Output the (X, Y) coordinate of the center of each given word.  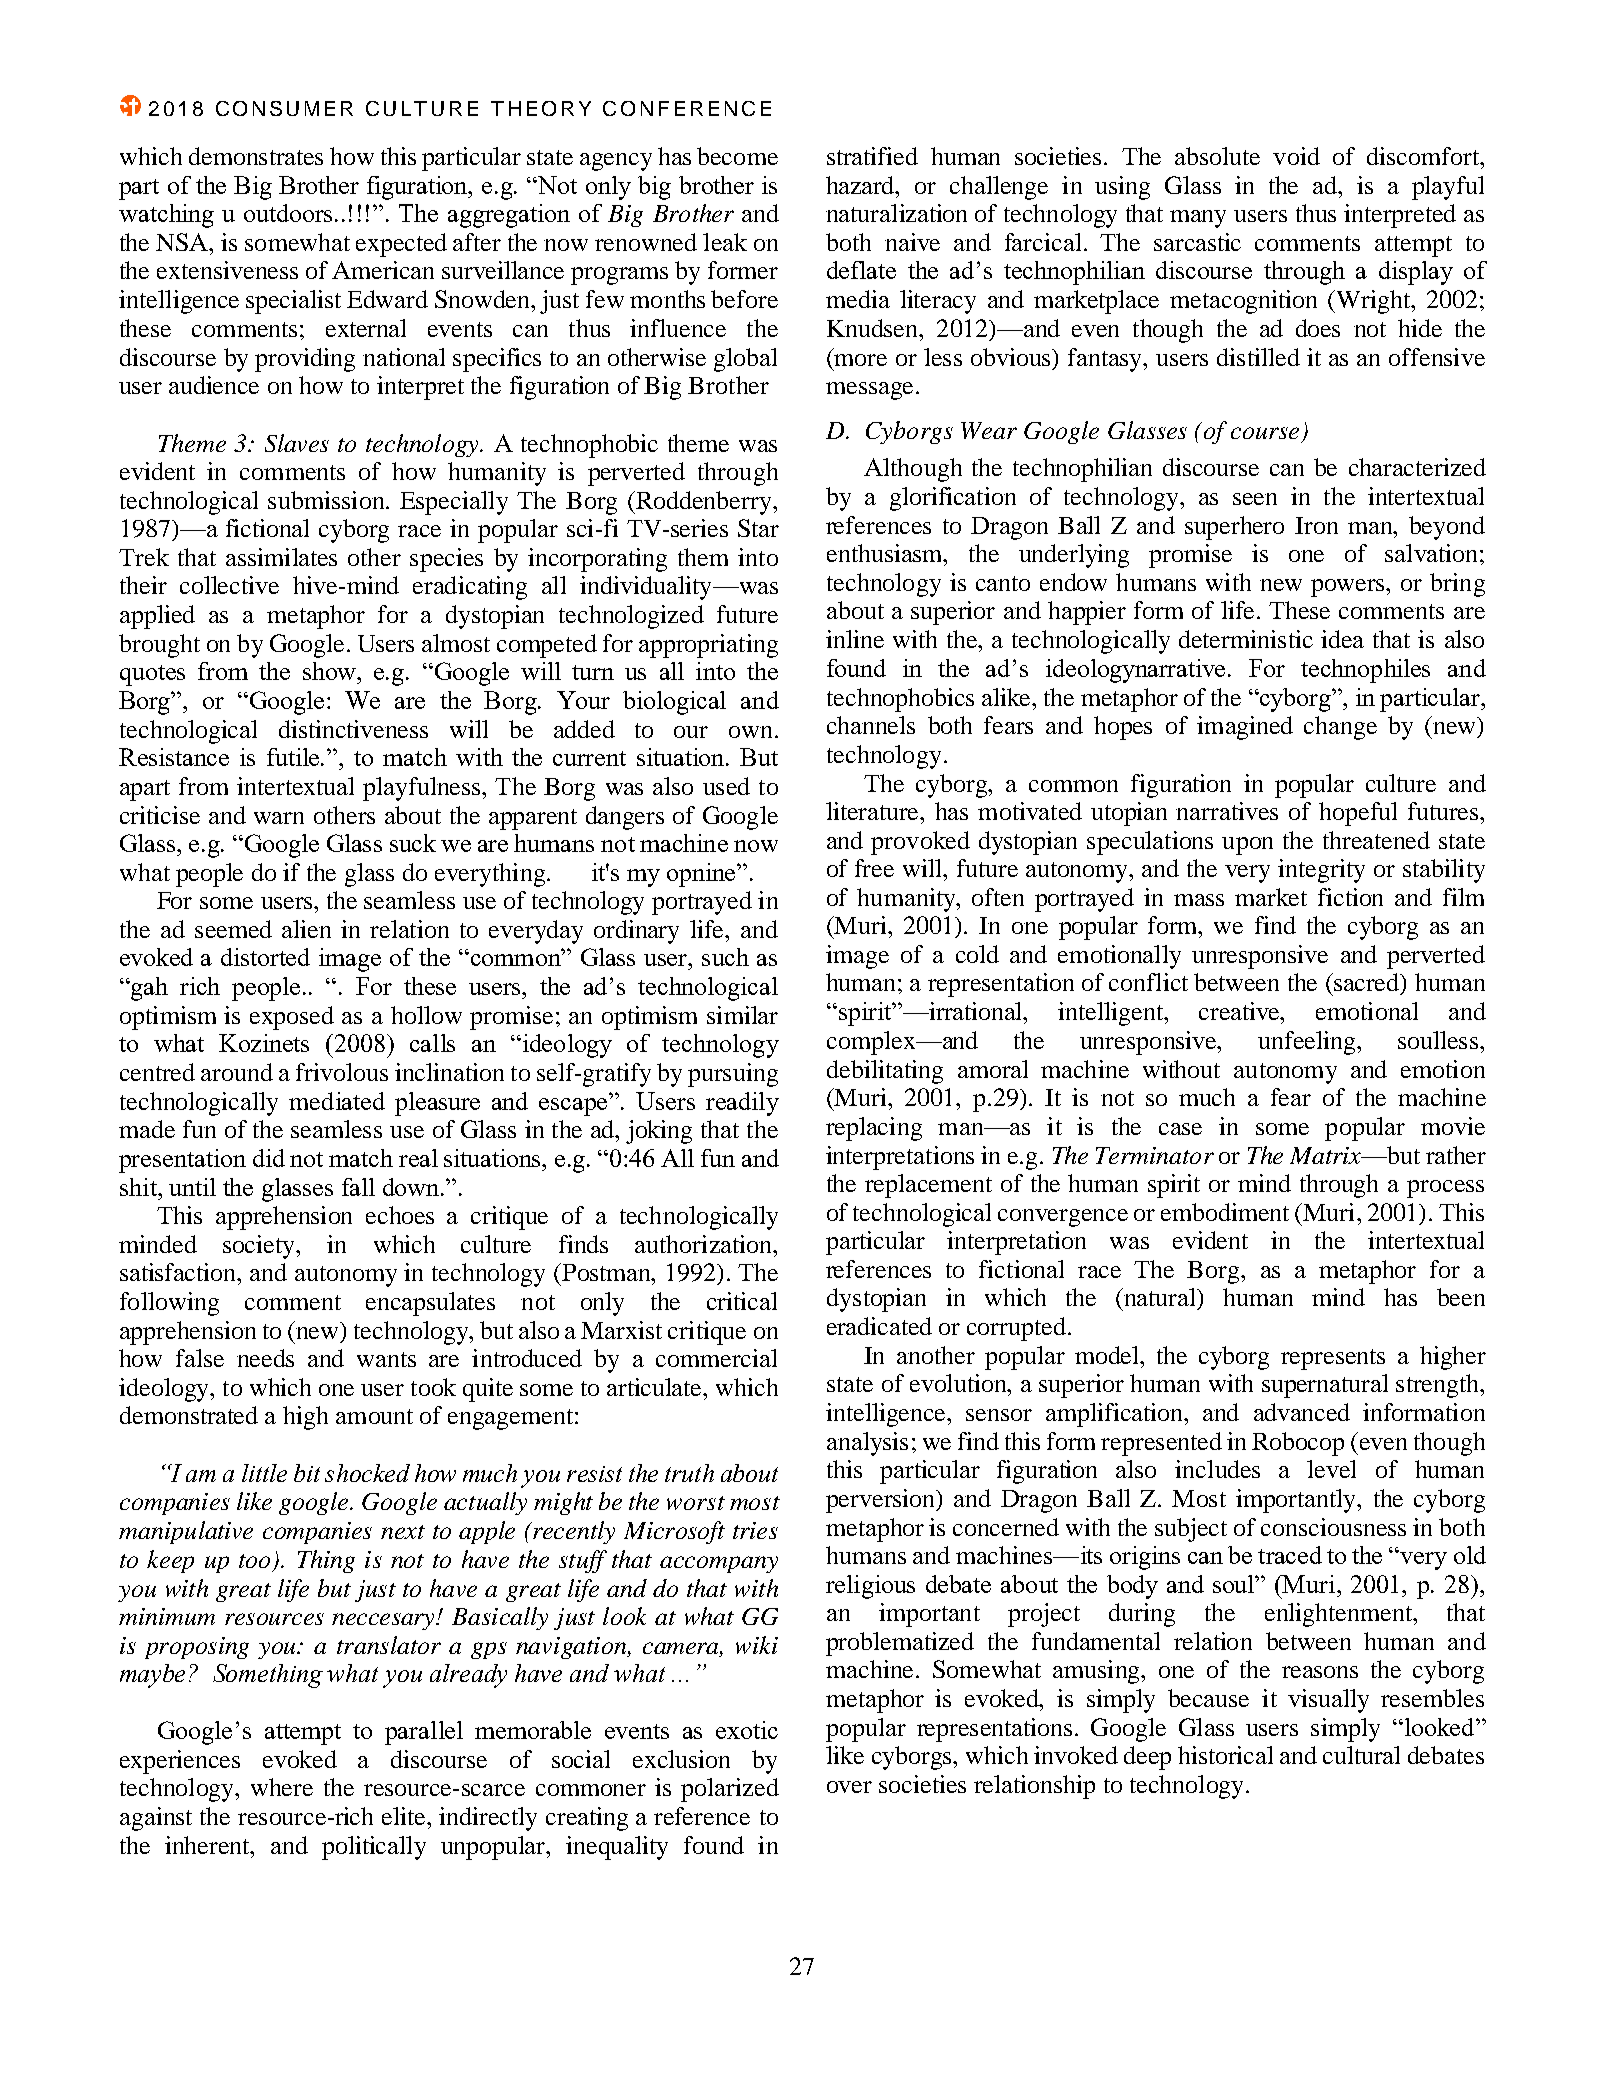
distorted (265, 957)
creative (1240, 1011)
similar (742, 1015)
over (849, 1787)
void (1296, 156)
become (737, 156)
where (282, 1787)
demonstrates (256, 156)
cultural (1361, 1755)
